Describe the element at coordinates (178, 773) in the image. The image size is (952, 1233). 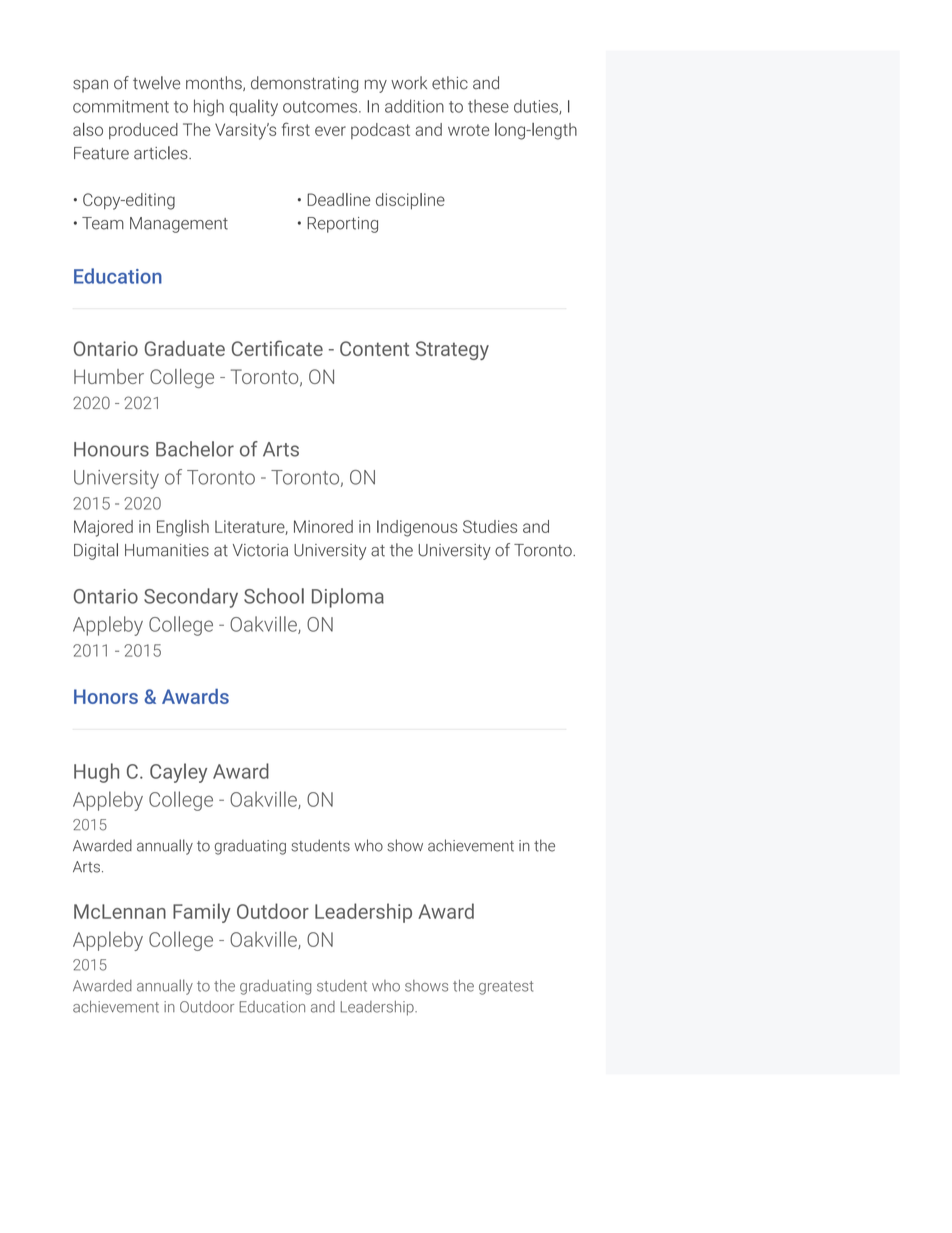
I see `Cayley` at that location.
